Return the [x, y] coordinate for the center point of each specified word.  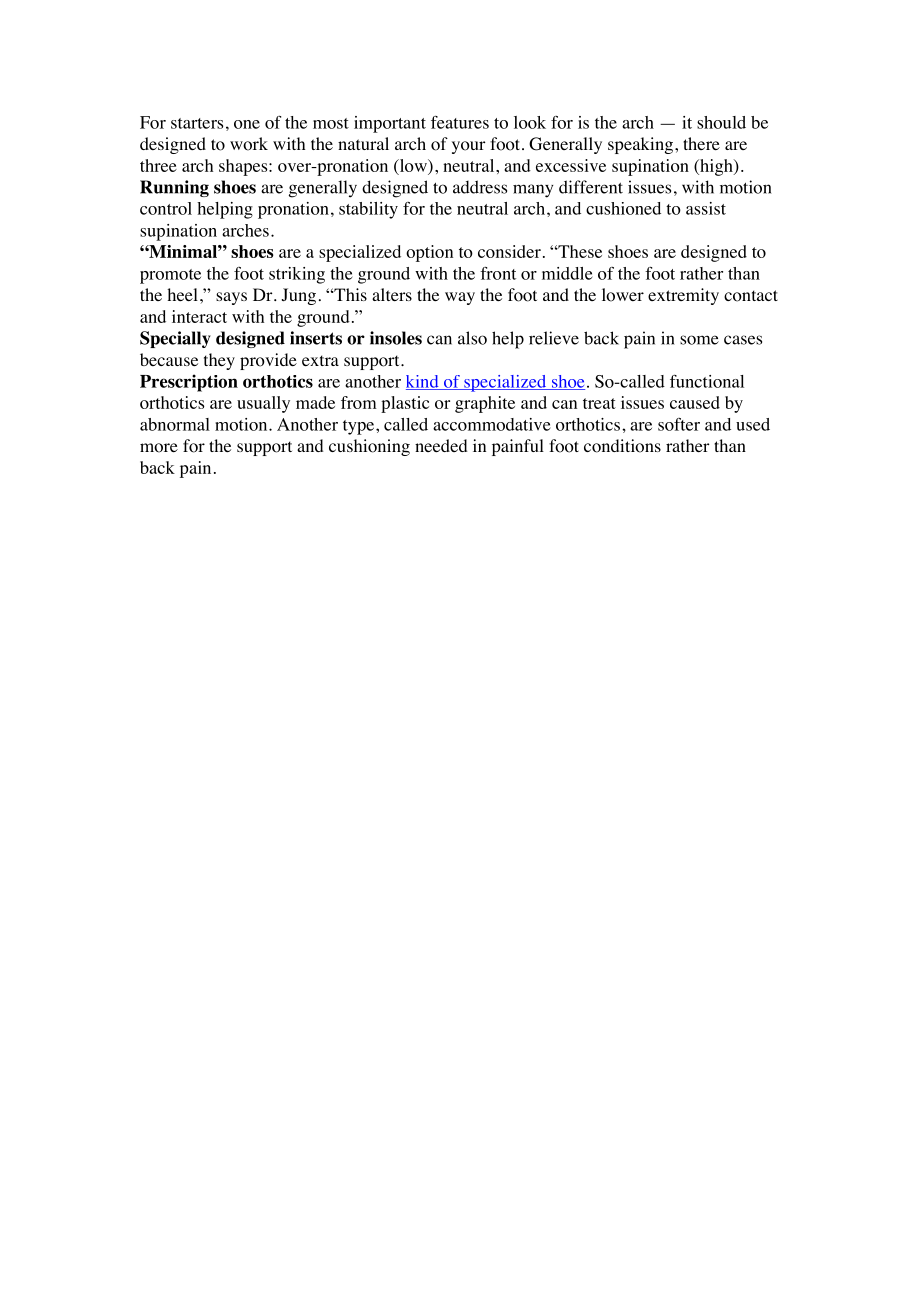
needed [441, 445]
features [460, 122]
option [429, 253]
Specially [175, 339]
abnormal [175, 424]
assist [706, 208]
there [701, 143]
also [472, 338]
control [166, 208]
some [699, 340]
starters [197, 123]
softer [679, 424]
